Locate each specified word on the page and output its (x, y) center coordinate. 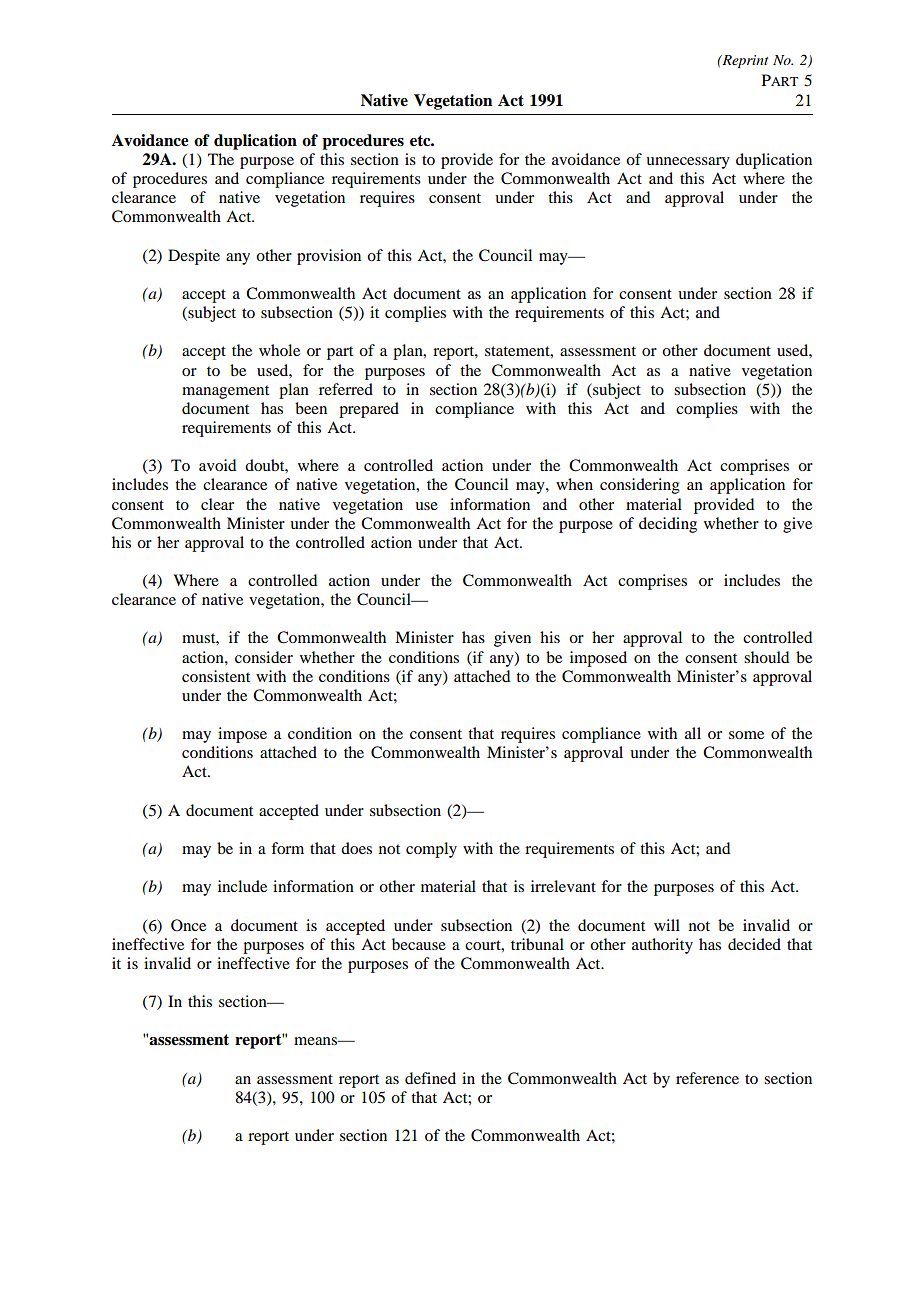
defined (430, 1078)
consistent (216, 676)
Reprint (744, 61)
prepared (369, 410)
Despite (194, 257)
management (225, 392)
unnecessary (688, 163)
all (693, 733)
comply (431, 850)
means (317, 1041)
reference (707, 1078)
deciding (668, 525)
